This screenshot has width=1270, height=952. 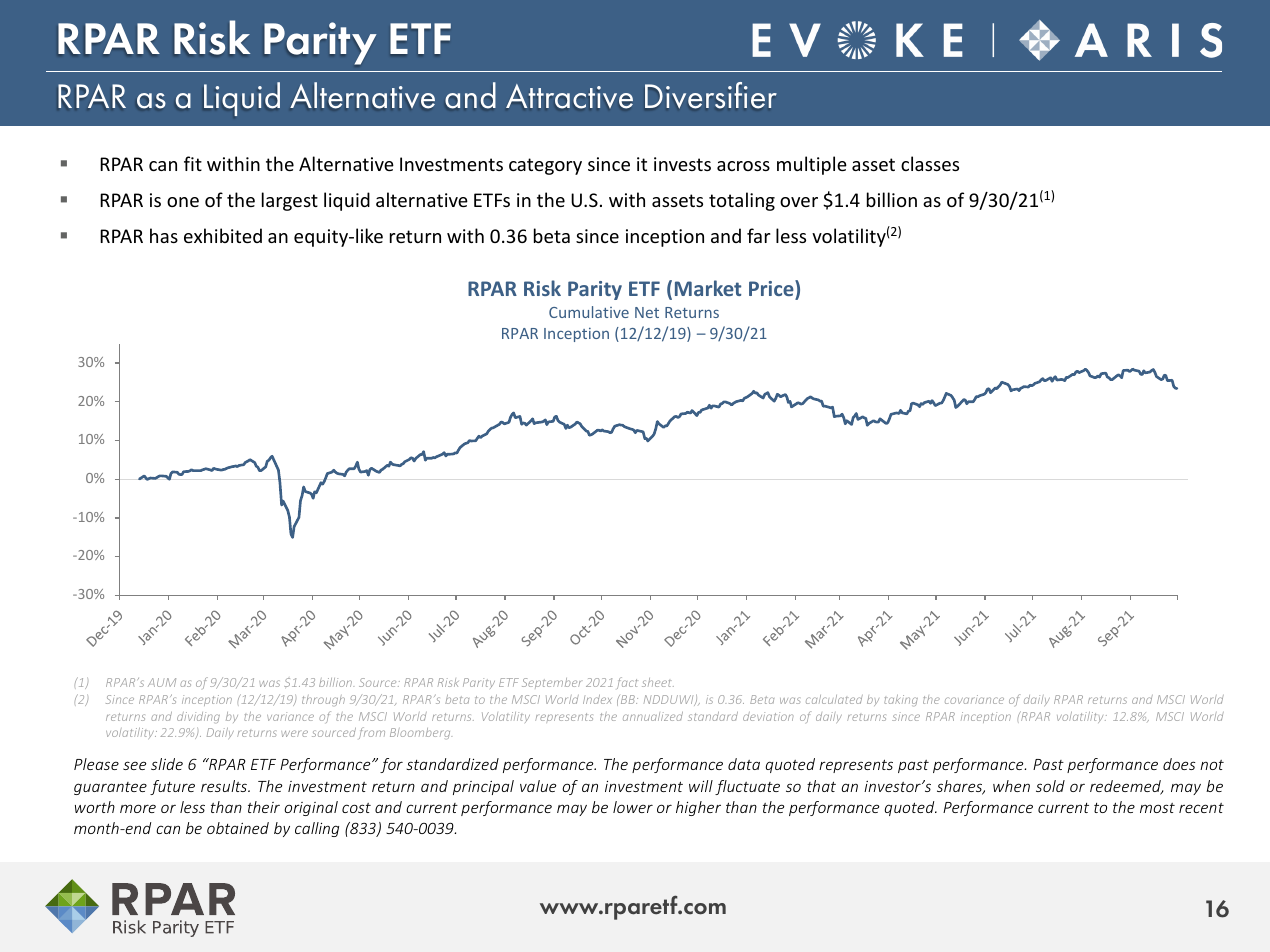 I want to click on Net, so click(x=647, y=312).
